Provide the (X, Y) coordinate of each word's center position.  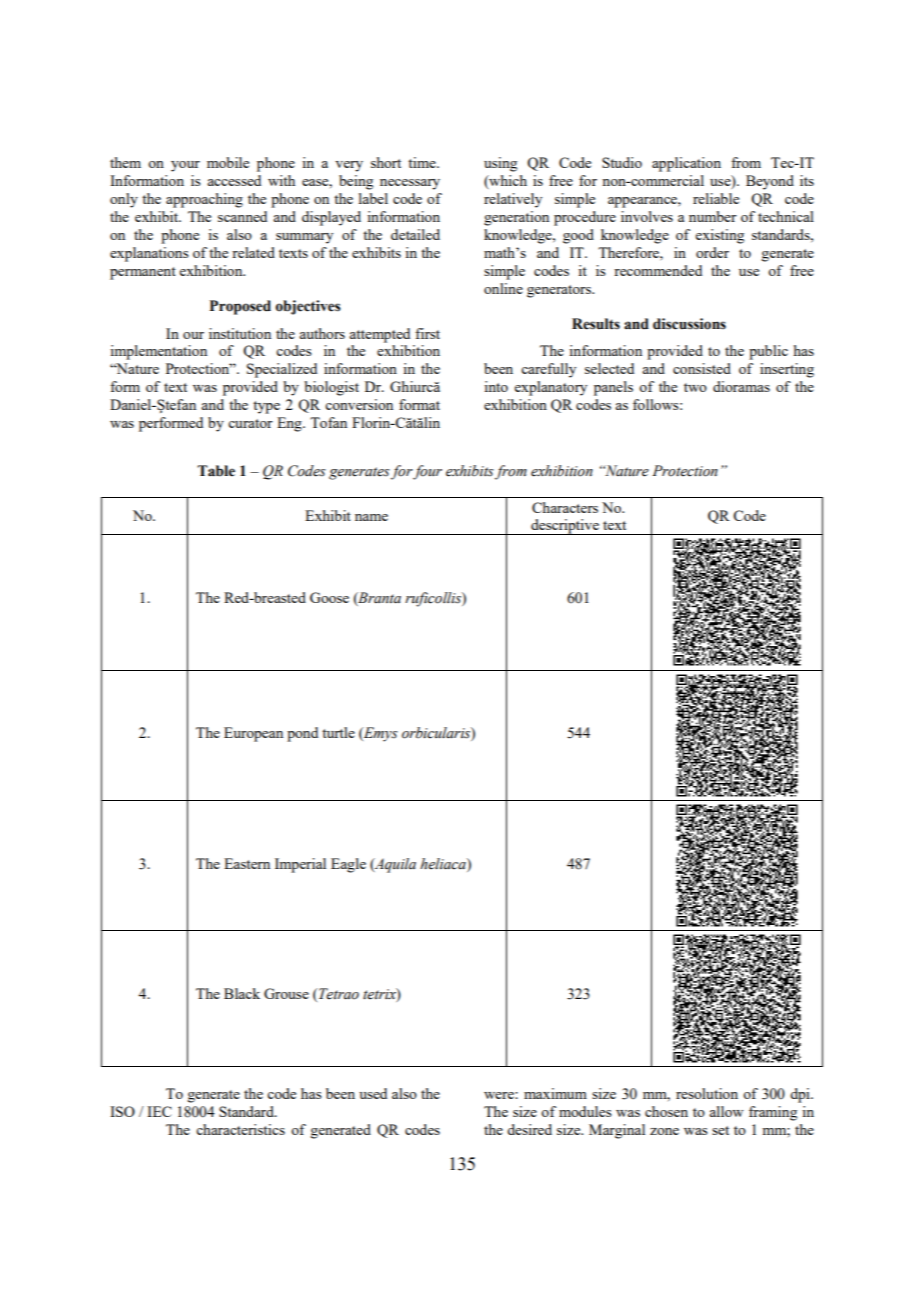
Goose (329, 597)
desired (529, 1129)
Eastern (247, 863)
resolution (707, 1093)
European (253, 734)
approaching (204, 200)
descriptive (565, 527)
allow (726, 1111)
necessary (410, 184)
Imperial (300, 865)
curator (250, 423)
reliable (716, 198)
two (695, 387)
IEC (159, 1111)
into (496, 386)
